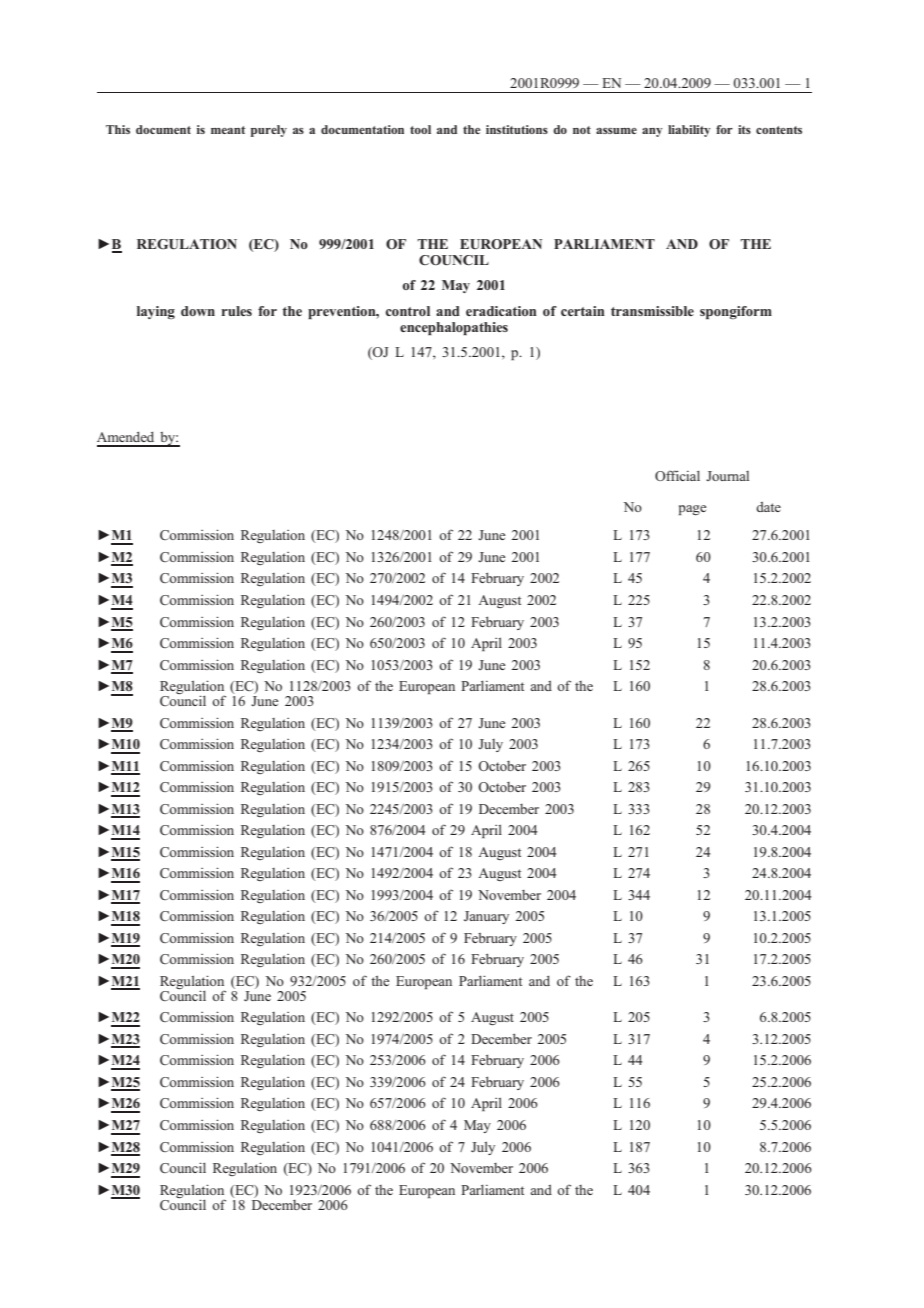  What do you see at coordinates (689, 131) in the image?
I see `liability` at bounding box center [689, 131].
